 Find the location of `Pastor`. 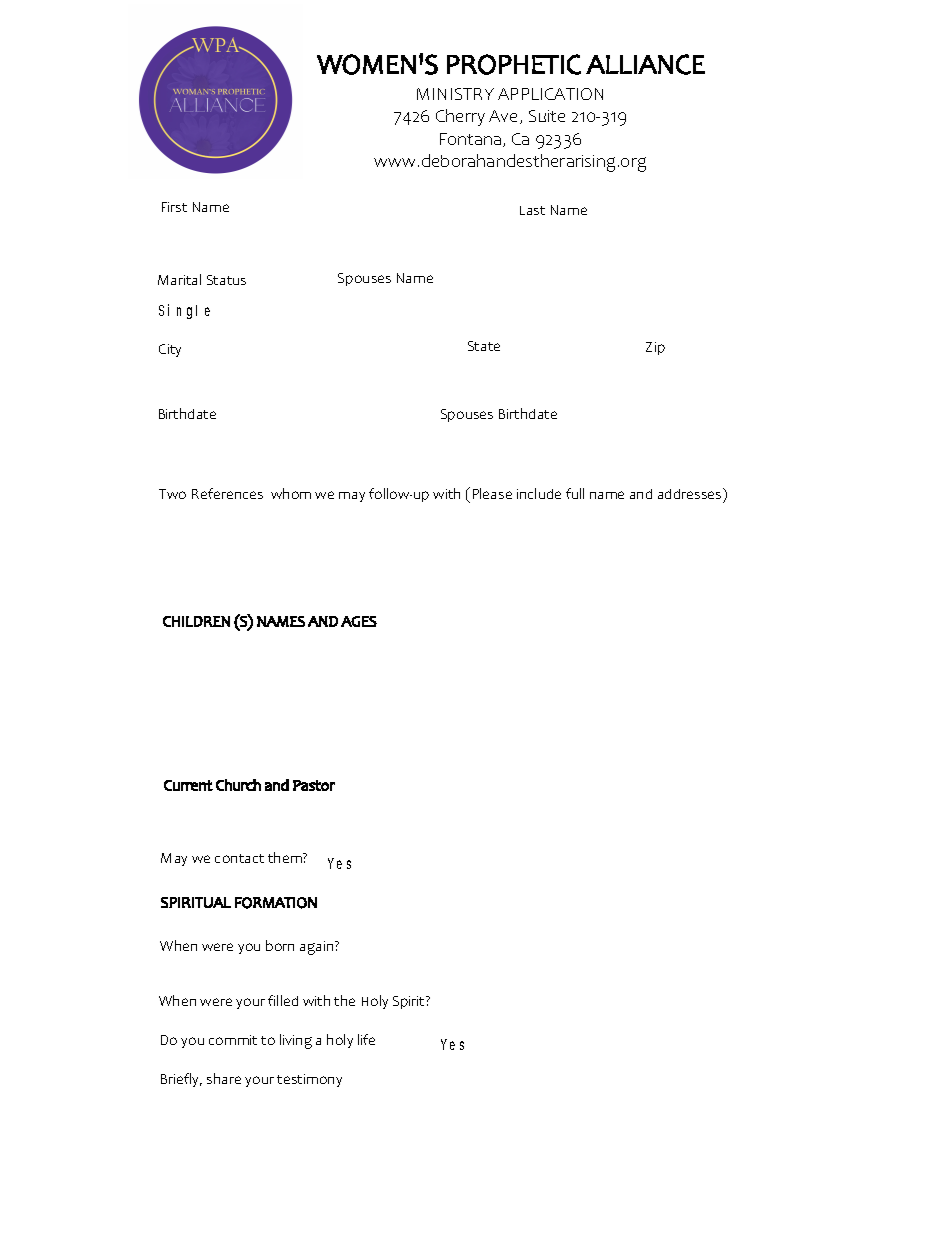

Pastor is located at coordinates (314, 785).
